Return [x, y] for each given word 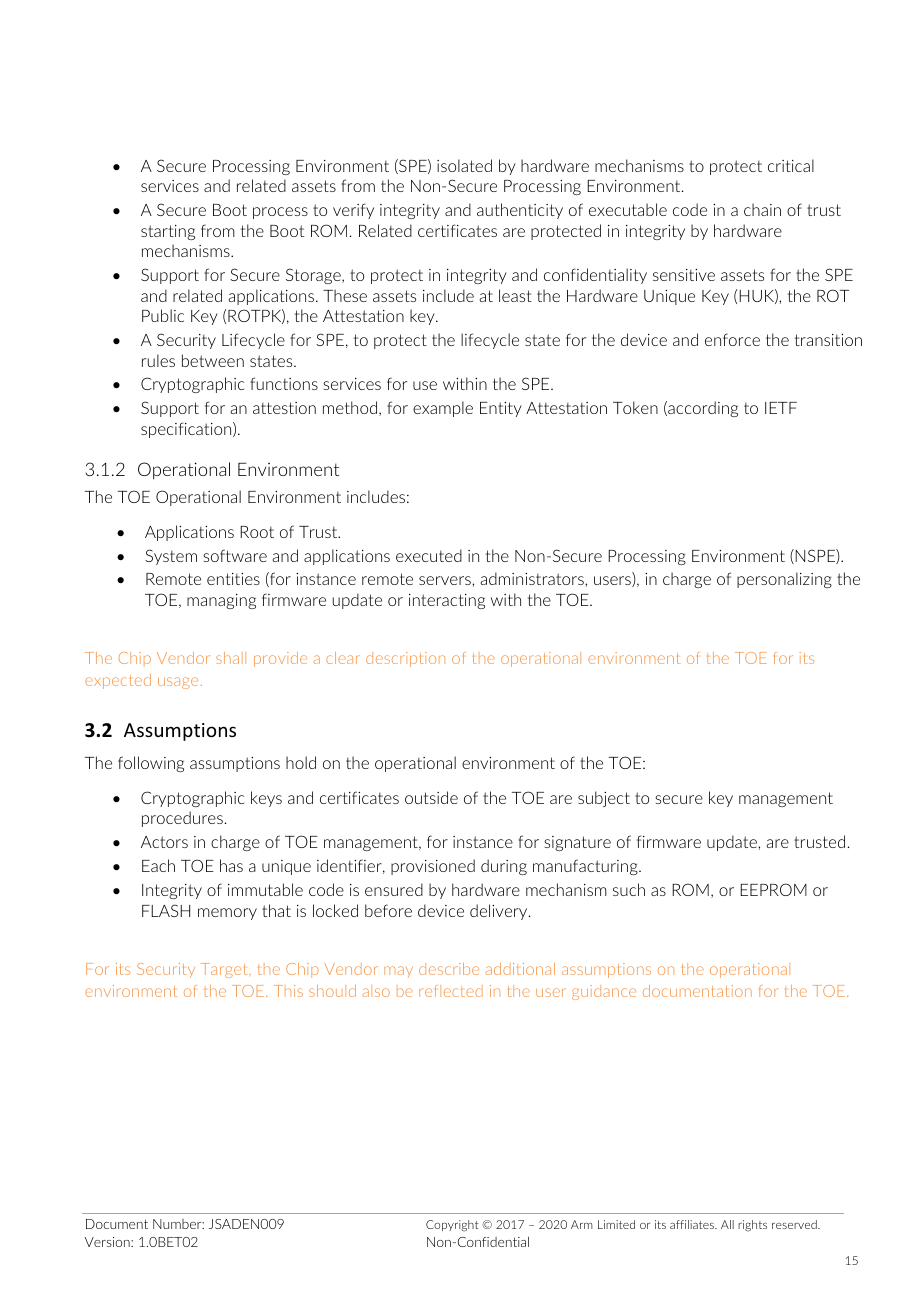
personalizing [784, 580]
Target [225, 970]
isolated [464, 165]
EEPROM [773, 889]
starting [168, 232]
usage [178, 683]
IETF [781, 408]
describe [449, 969]
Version [108, 1242]
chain [762, 209]
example [443, 409]
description [405, 659]
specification [187, 430]
